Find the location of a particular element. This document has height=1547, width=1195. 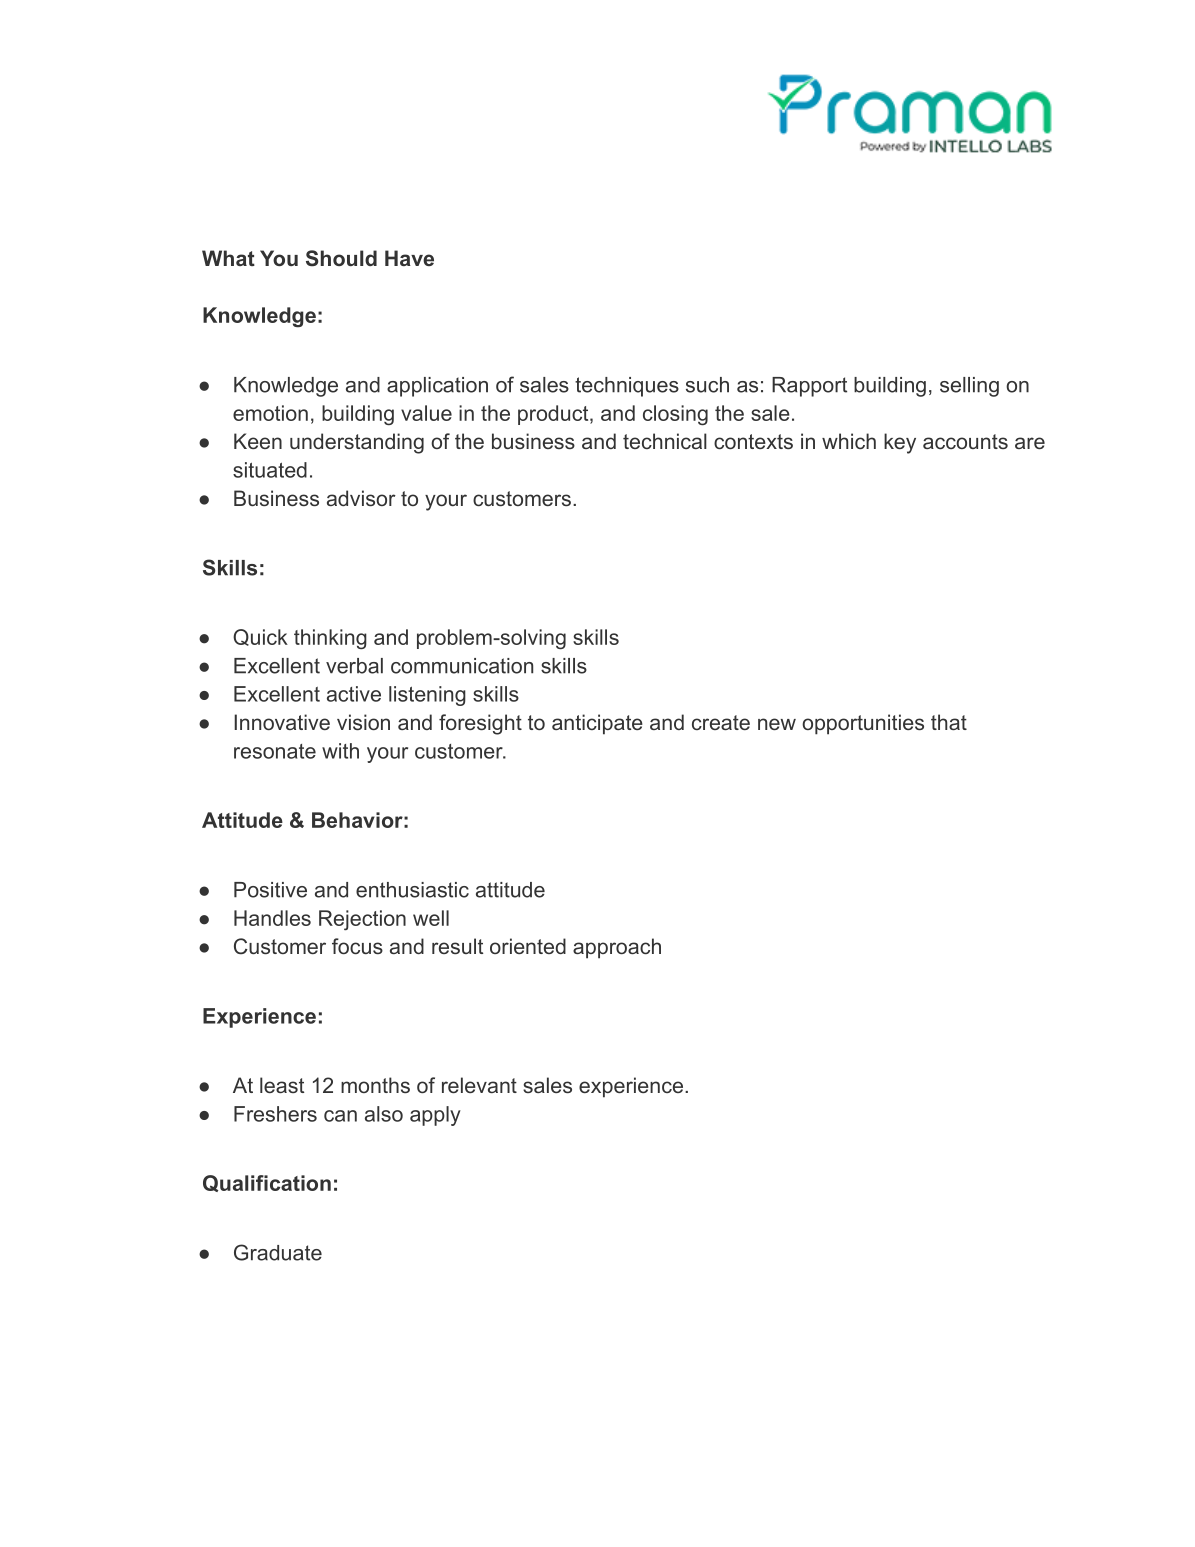

techniques is located at coordinates (627, 387).
